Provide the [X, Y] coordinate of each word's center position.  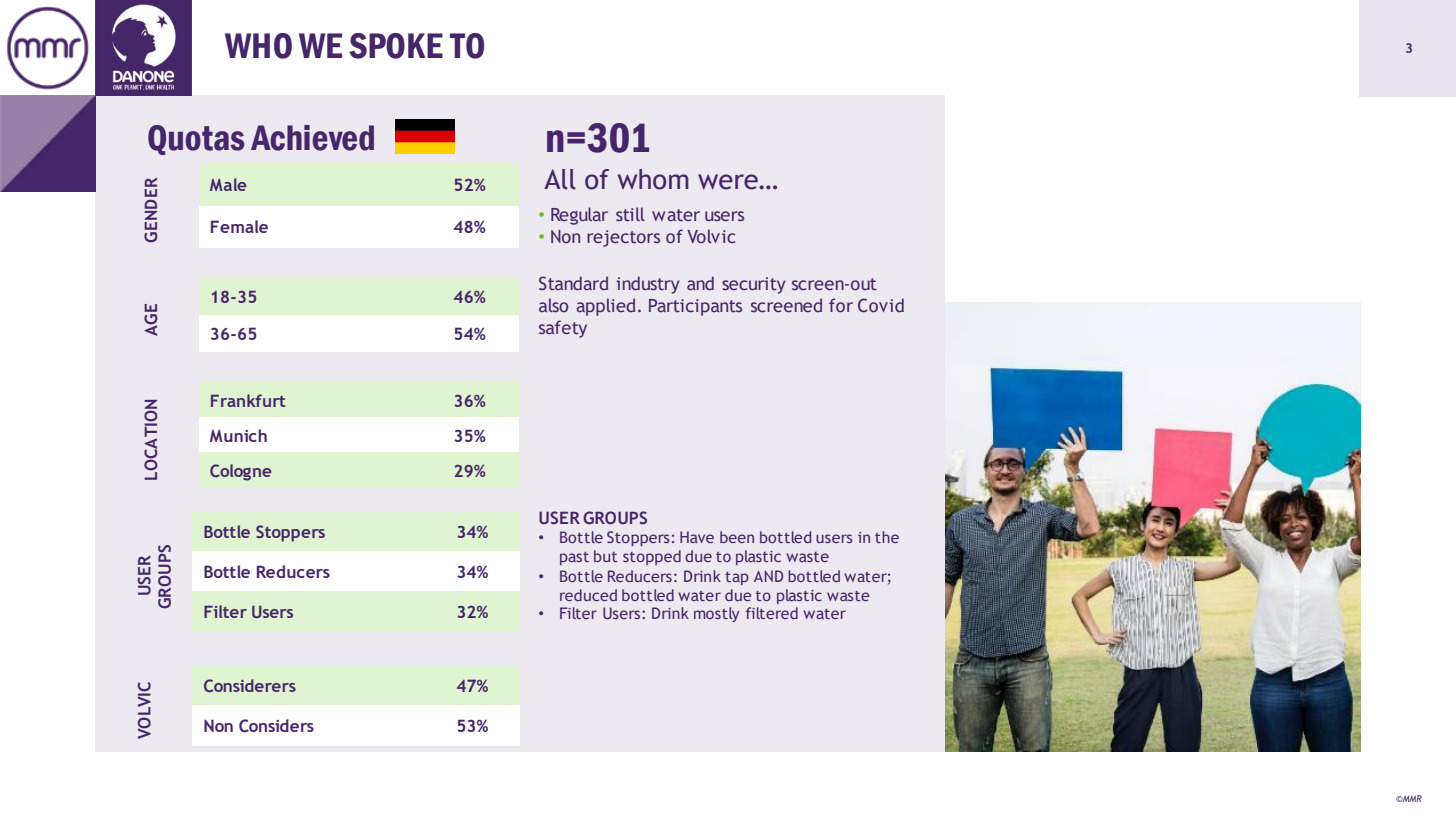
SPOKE [396, 46]
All [560, 179]
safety [563, 329]
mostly [716, 614]
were [729, 182]
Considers [276, 726]
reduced [588, 595]
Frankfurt [248, 400]
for [841, 305]
